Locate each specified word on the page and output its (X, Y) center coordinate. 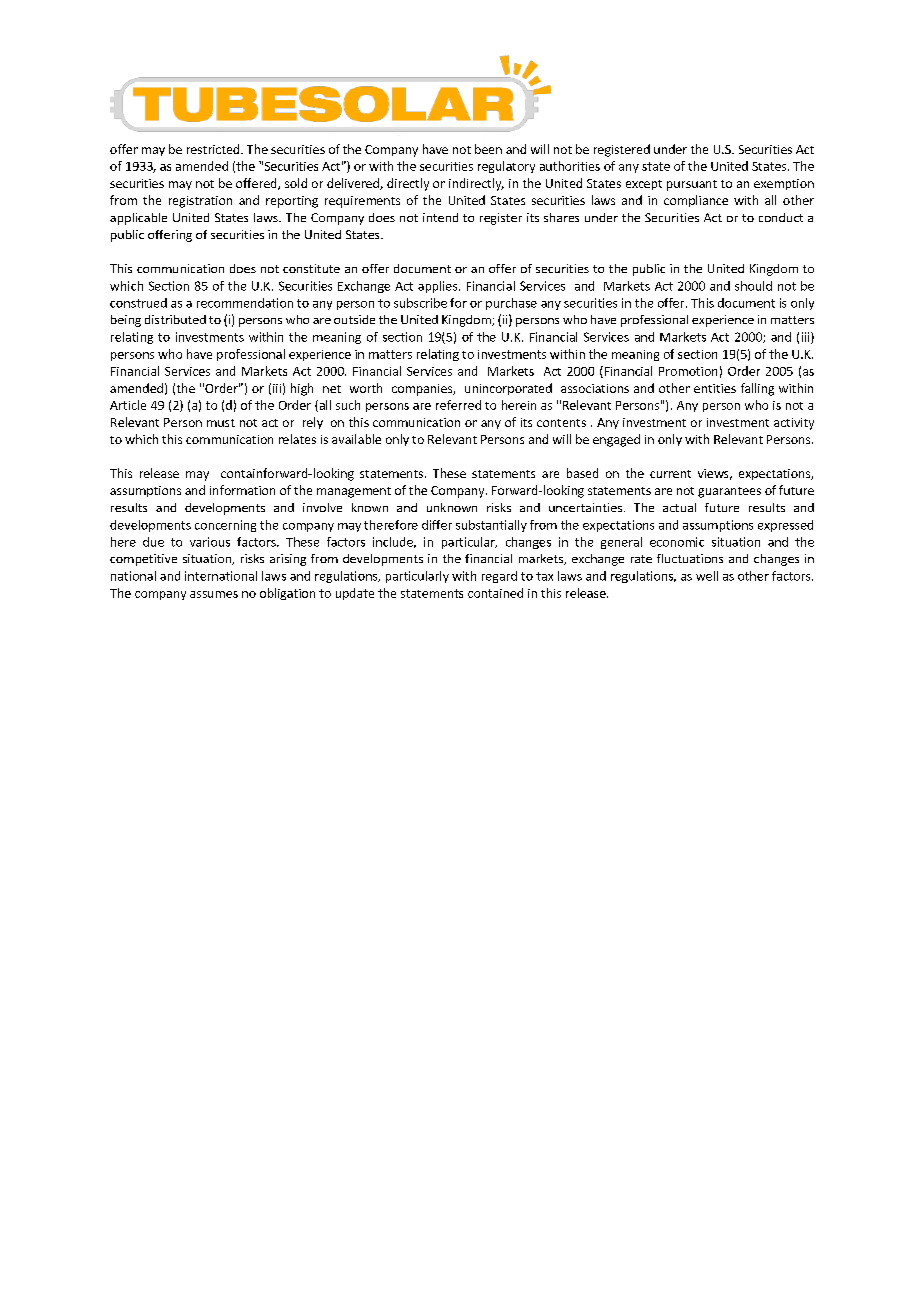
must (221, 423)
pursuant (692, 185)
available (356, 439)
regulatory (506, 167)
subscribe (420, 303)
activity (794, 424)
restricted (214, 149)
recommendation (245, 303)
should (753, 286)
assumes (214, 594)
